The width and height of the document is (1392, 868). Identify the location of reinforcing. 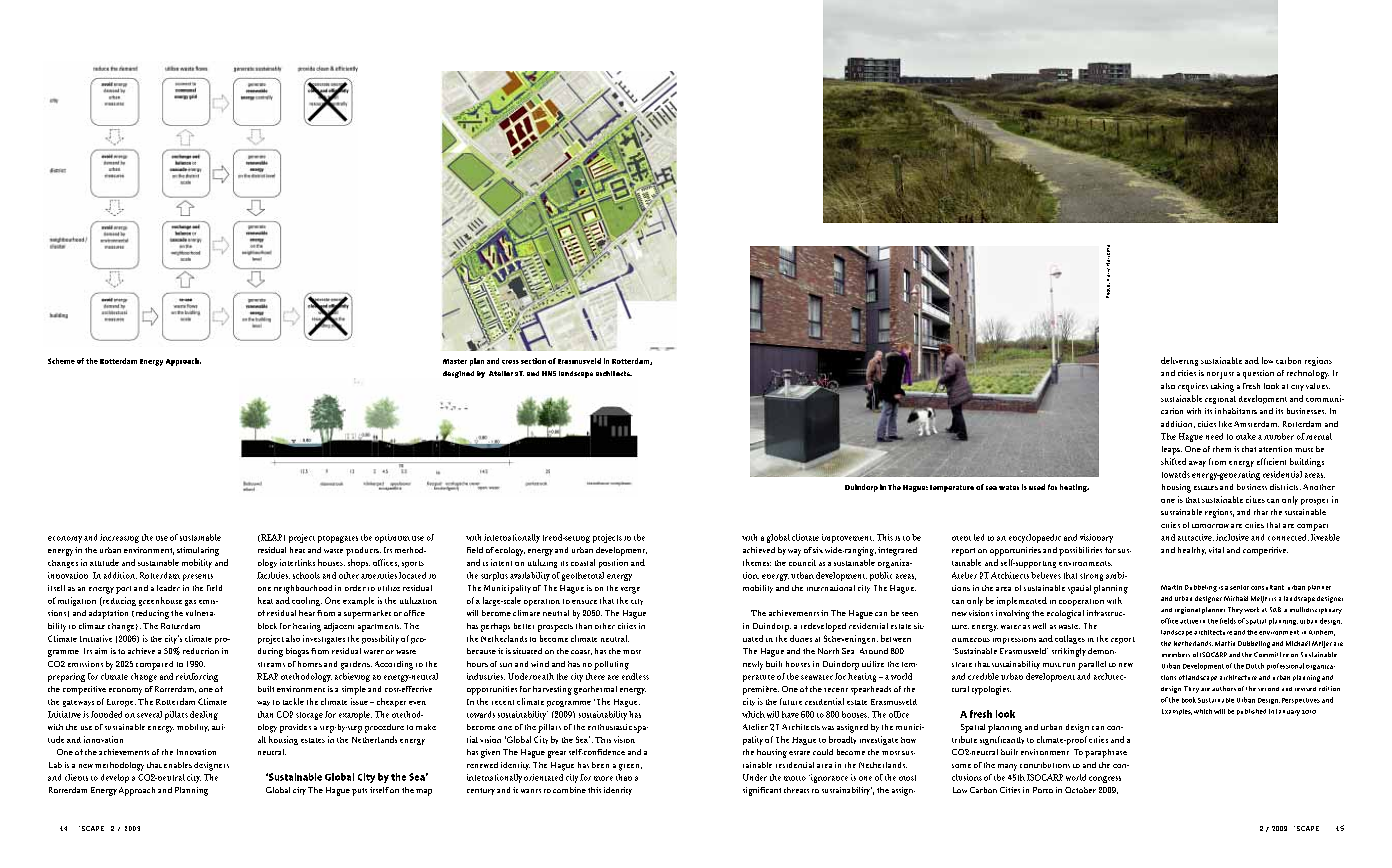
(197, 677).
